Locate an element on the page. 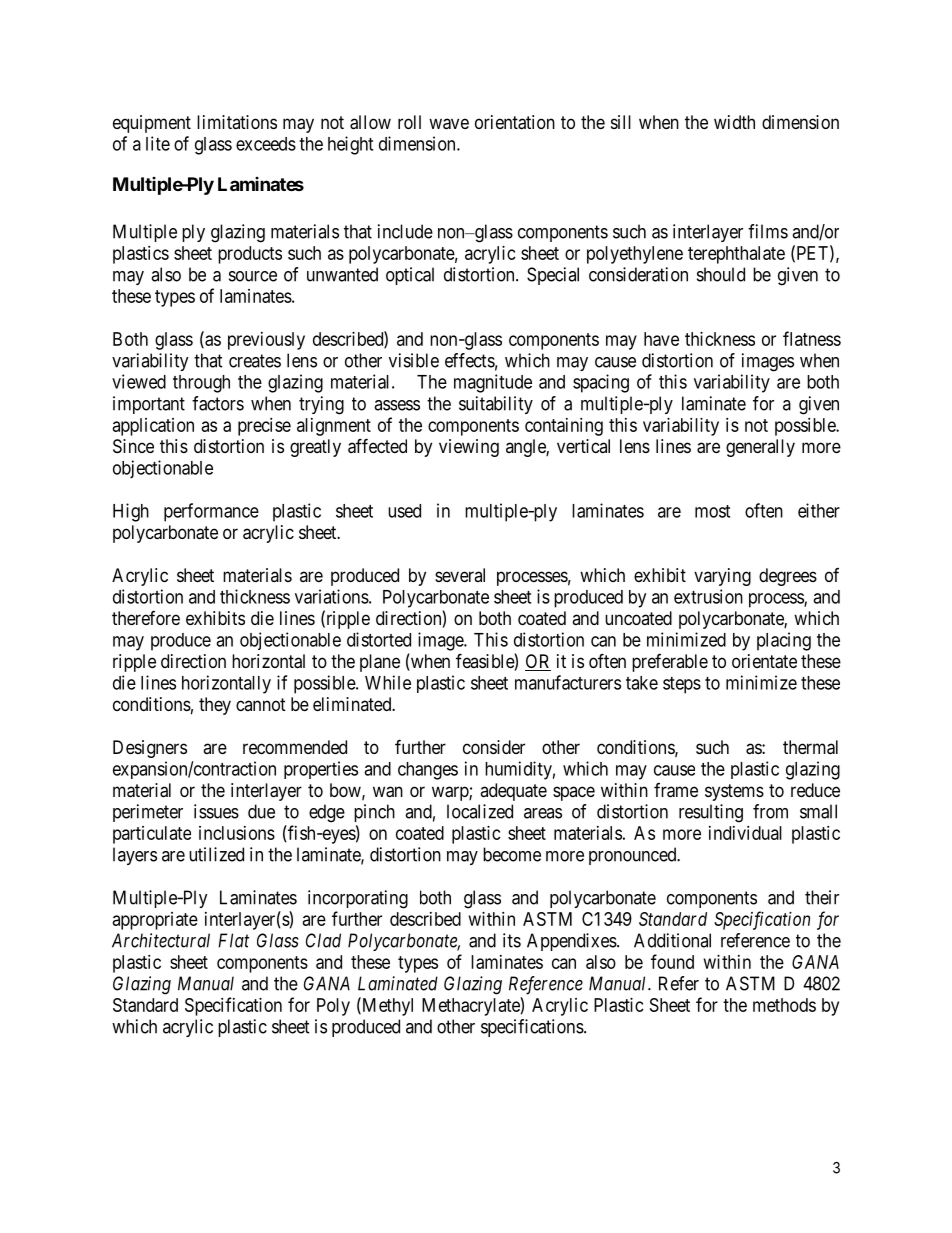  Architectural is located at coordinates (161, 940).
